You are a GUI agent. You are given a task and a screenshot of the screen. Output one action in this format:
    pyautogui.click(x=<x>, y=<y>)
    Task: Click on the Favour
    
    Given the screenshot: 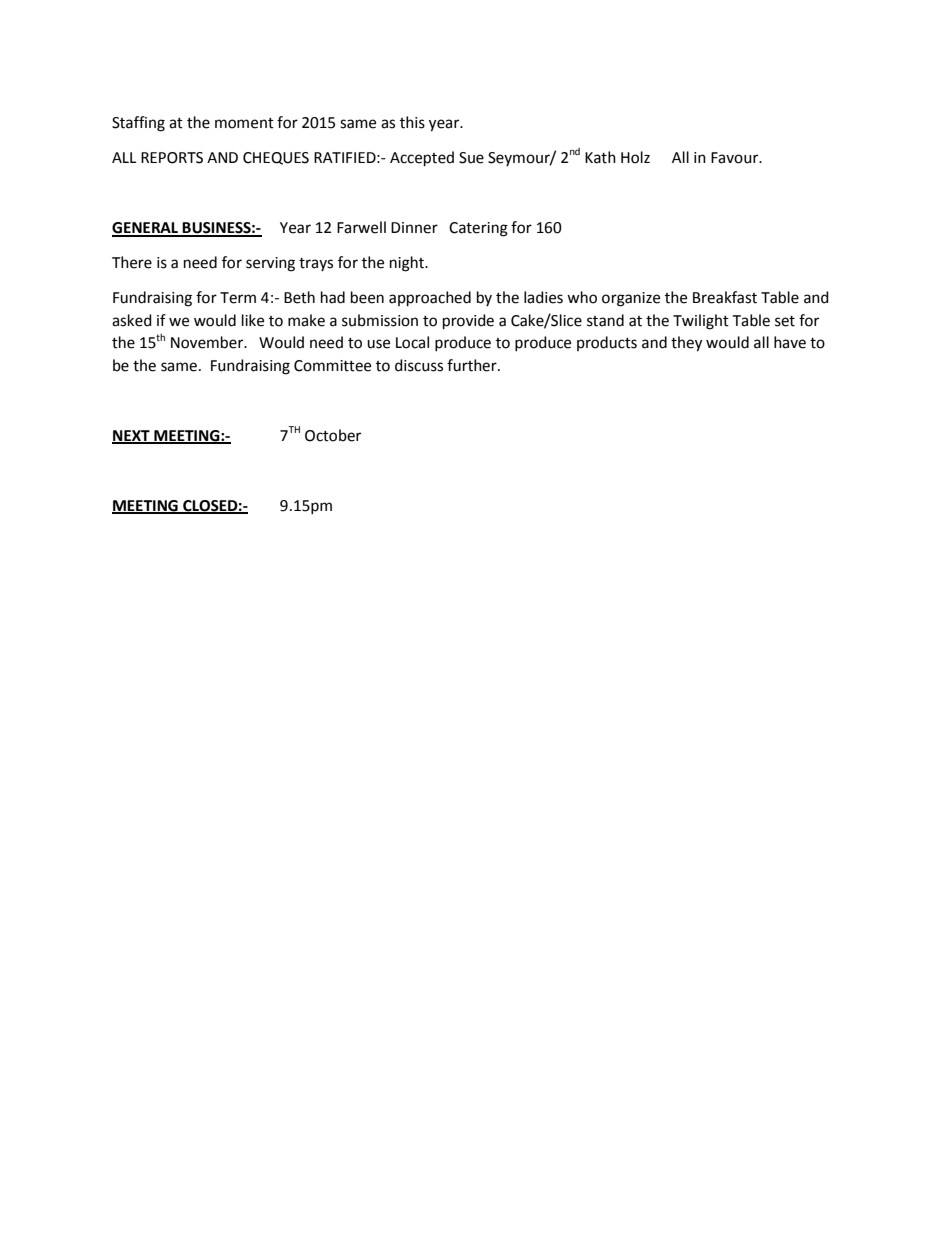 What is the action you would take?
    pyautogui.click(x=736, y=158)
